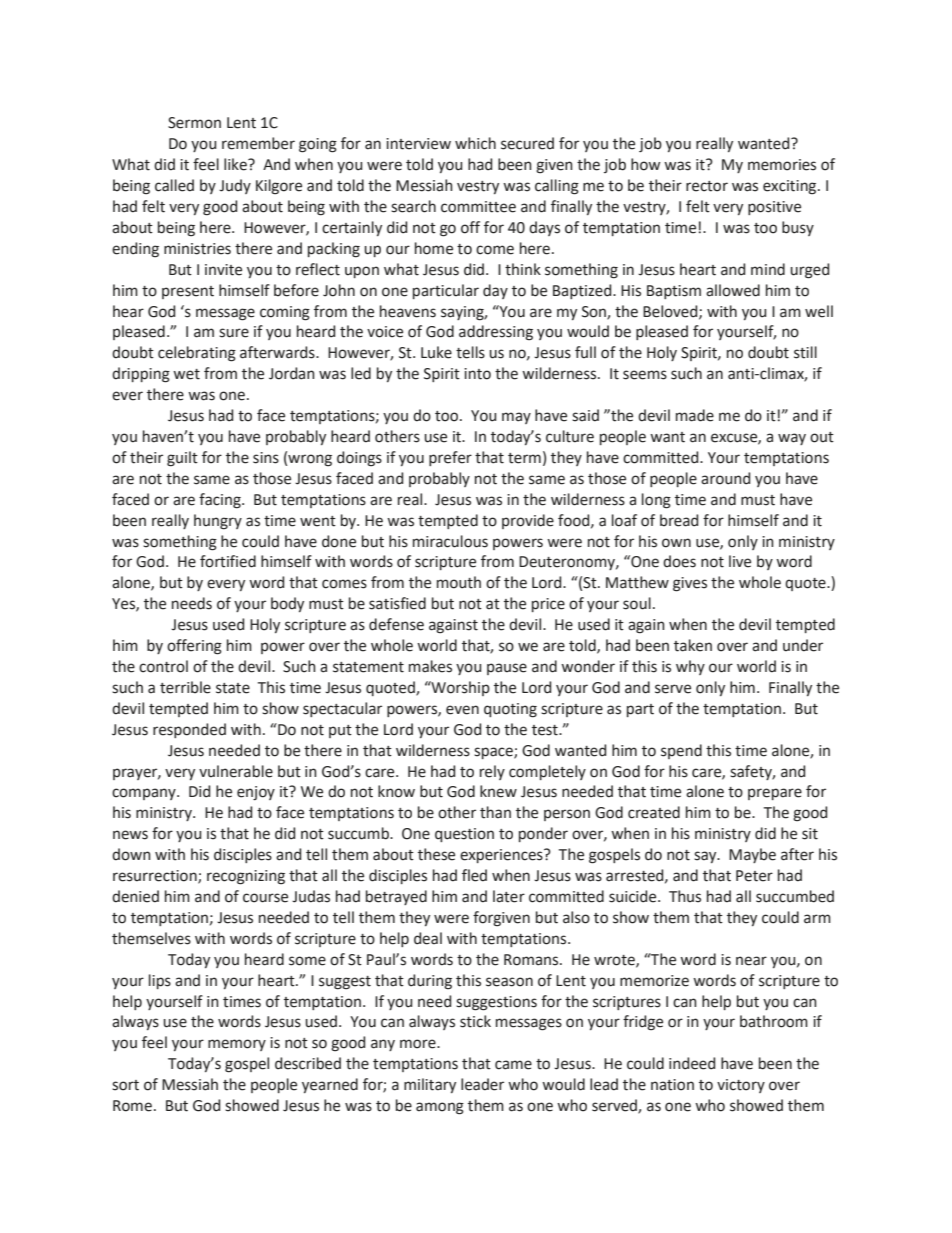 The height and width of the screenshot is (1233, 952). What do you see at coordinates (194, 647) in the screenshot?
I see `offering` at bounding box center [194, 647].
